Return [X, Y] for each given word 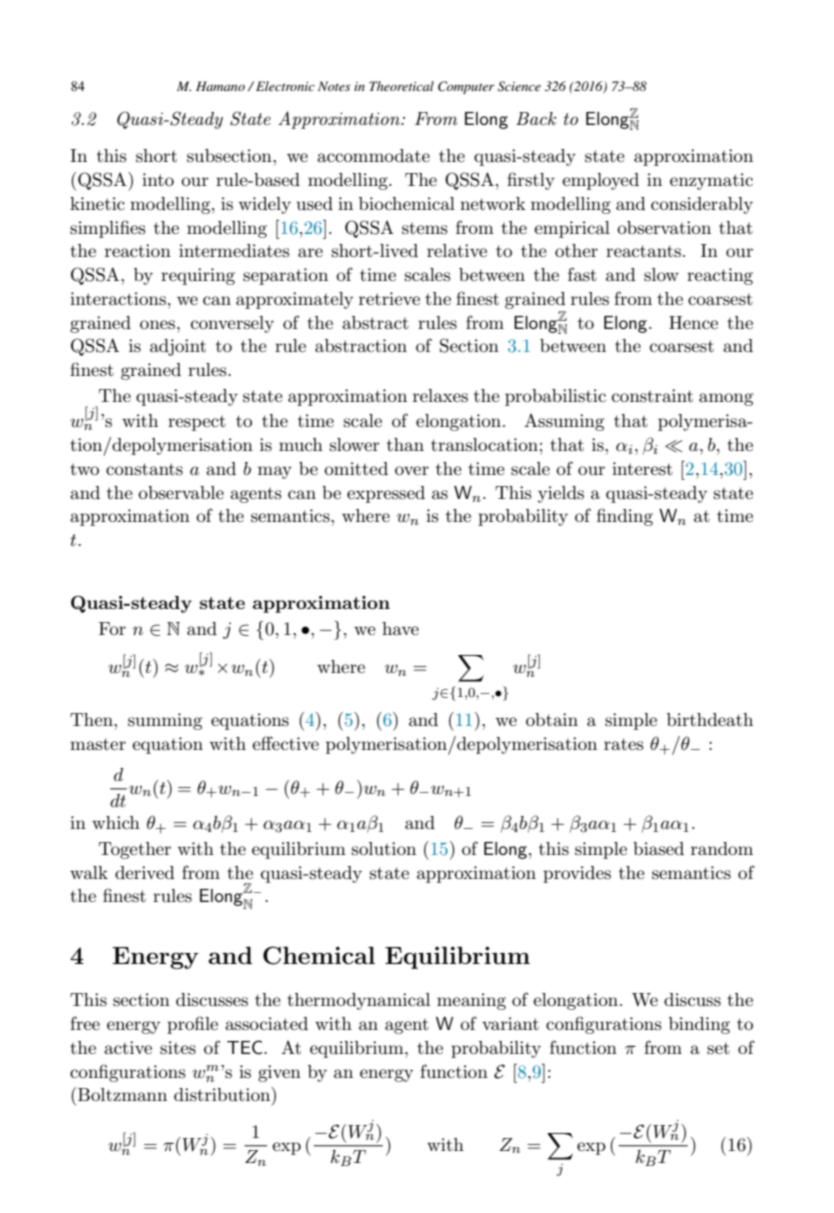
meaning [471, 1001]
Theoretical [401, 86]
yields [561, 494]
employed [600, 181]
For [112, 628]
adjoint [178, 347]
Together [135, 850]
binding [699, 1025]
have [400, 628]
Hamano [220, 86]
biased [658, 848]
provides [577, 874]
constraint [652, 396]
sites [178, 1048]
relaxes [440, 395]
